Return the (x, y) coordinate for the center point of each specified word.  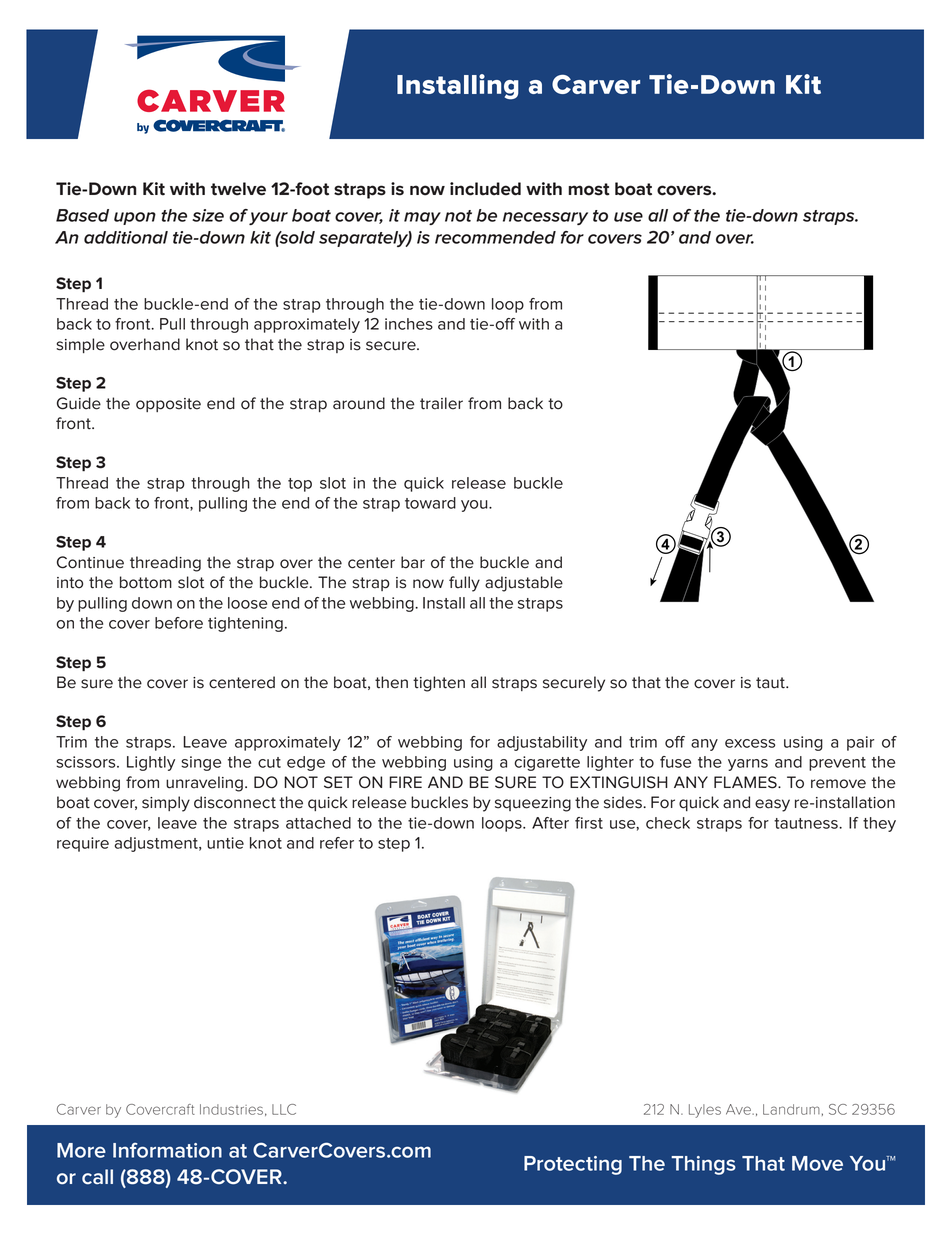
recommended (495, 237)
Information (167, 1150)
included (485, 189)
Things (703, 1165)
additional (126, 237)
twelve (238, 189)
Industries (231, 1109)
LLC (284, 1109)
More (81, 1150)
